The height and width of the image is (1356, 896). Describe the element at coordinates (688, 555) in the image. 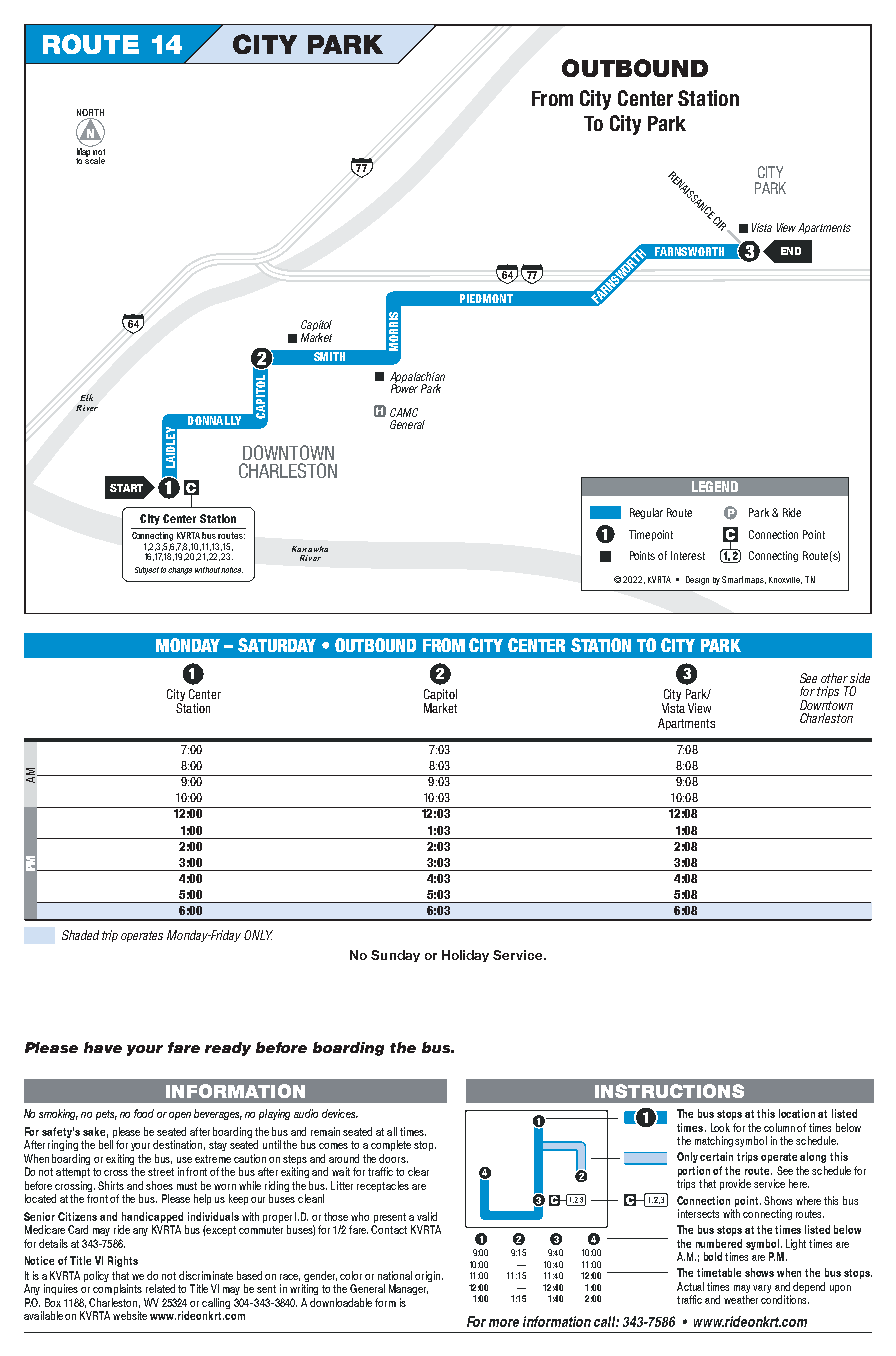

I see `Interest` at that location.
